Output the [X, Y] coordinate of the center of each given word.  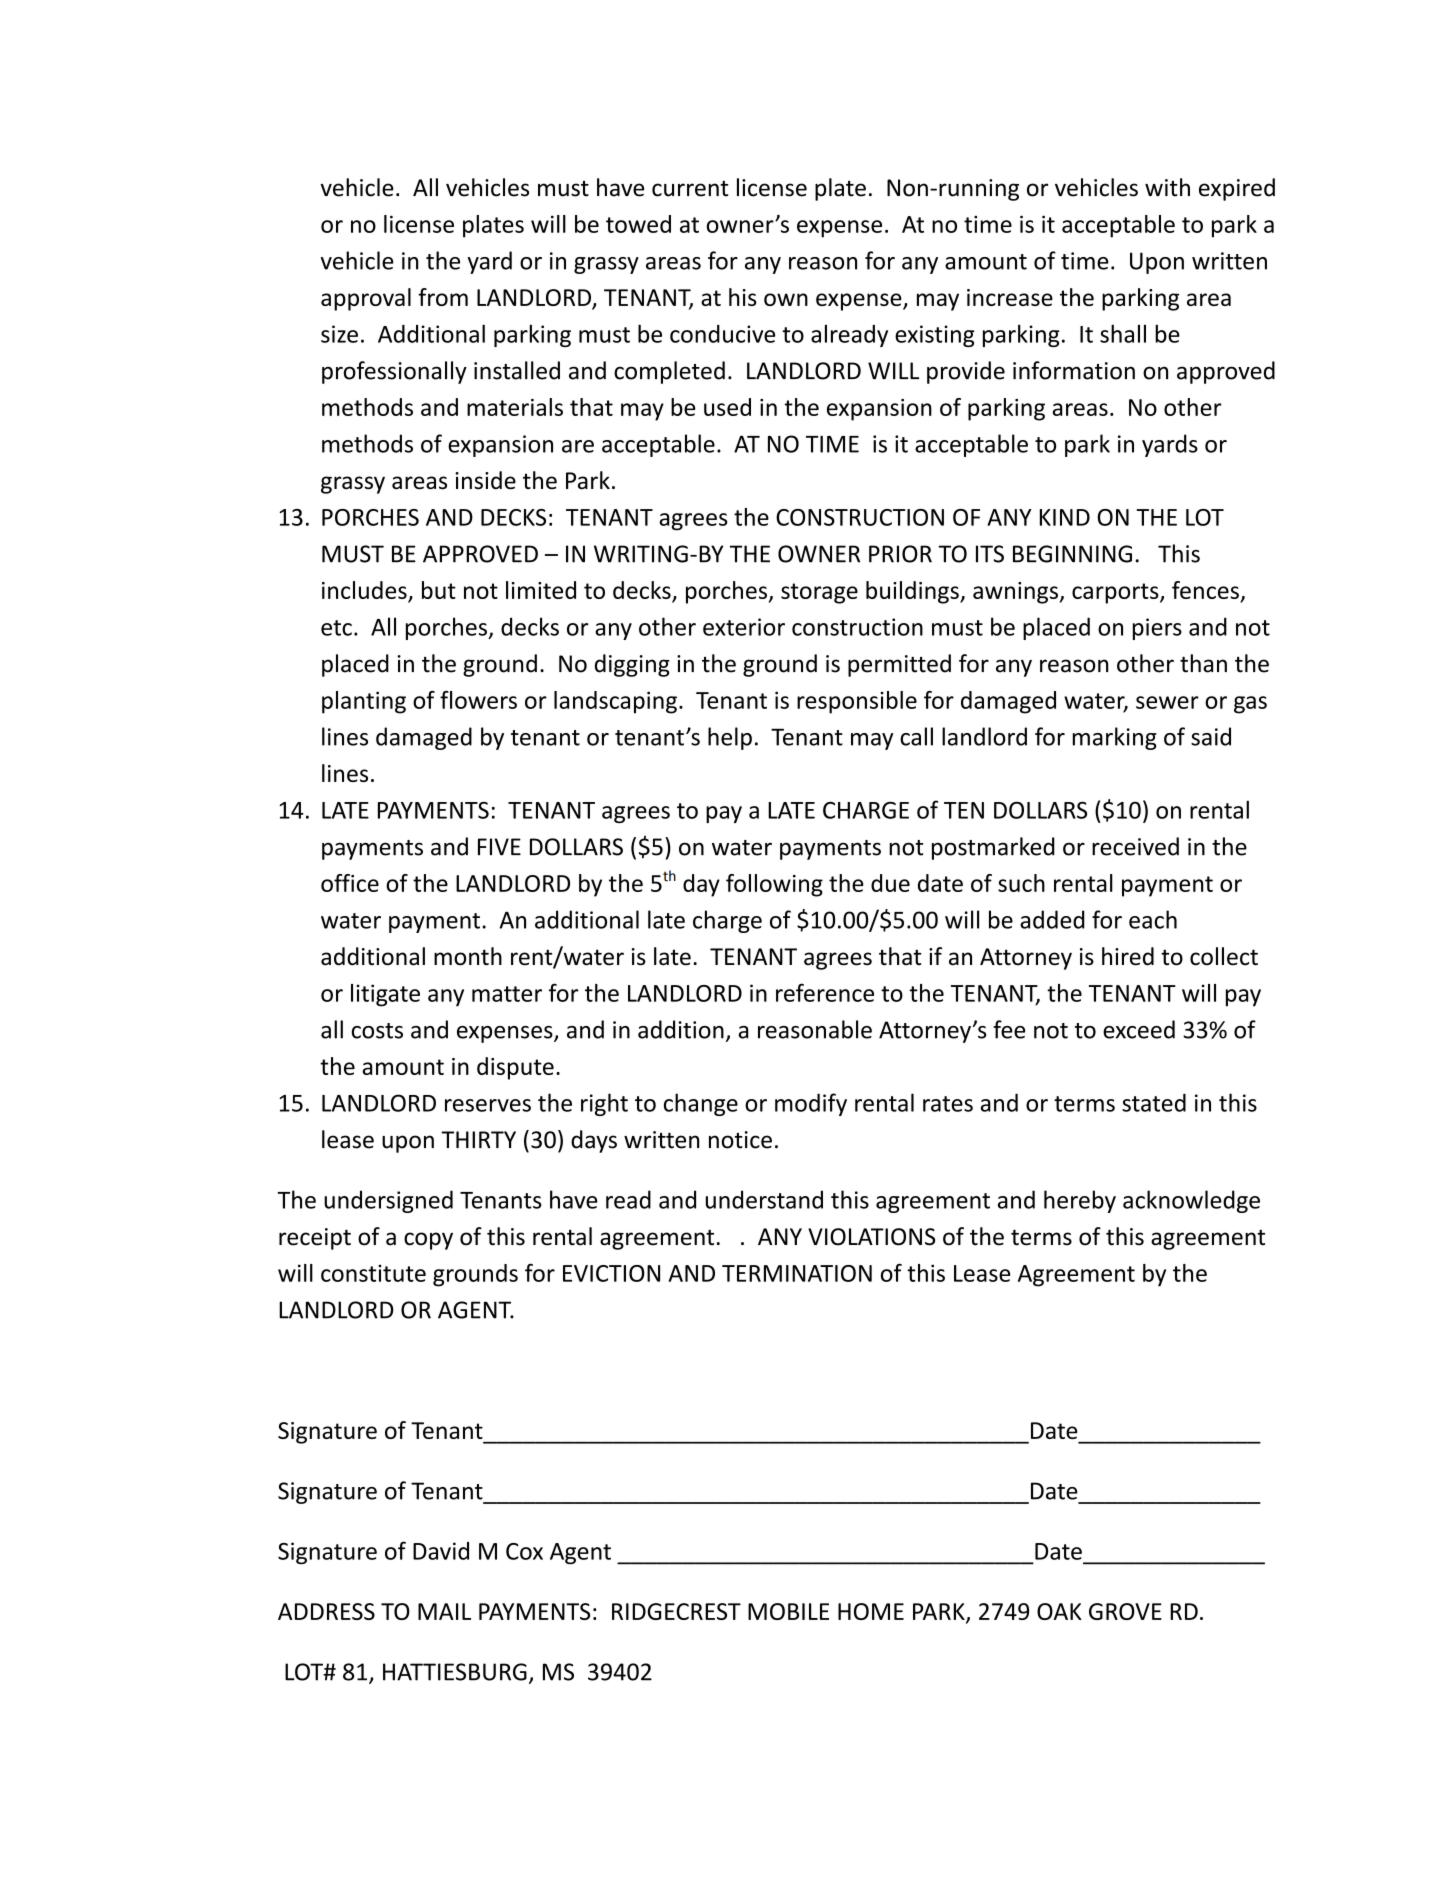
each [1153, 919]
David [441, 1551]
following [774, 885]
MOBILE [788, 1611]
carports [1116, 593]
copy [428, 1241]
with [1167, 187]
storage [819, 593]
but [439, 590]
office [350, 883]
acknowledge [1191, 1201]
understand [764, 1199]
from [443, 297]
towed [638, 224]
